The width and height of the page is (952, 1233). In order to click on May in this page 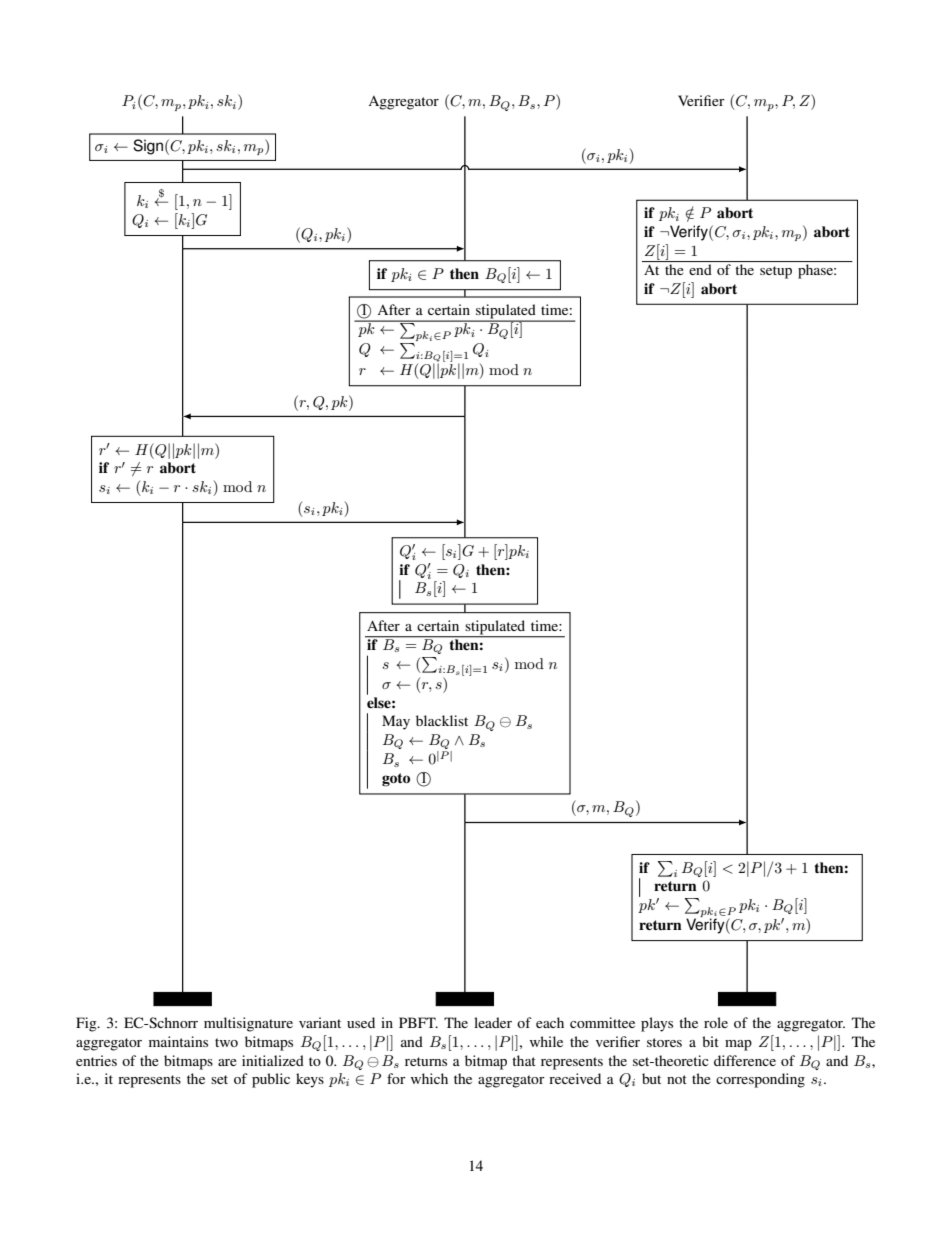, I will do `click(396, 722)`.
